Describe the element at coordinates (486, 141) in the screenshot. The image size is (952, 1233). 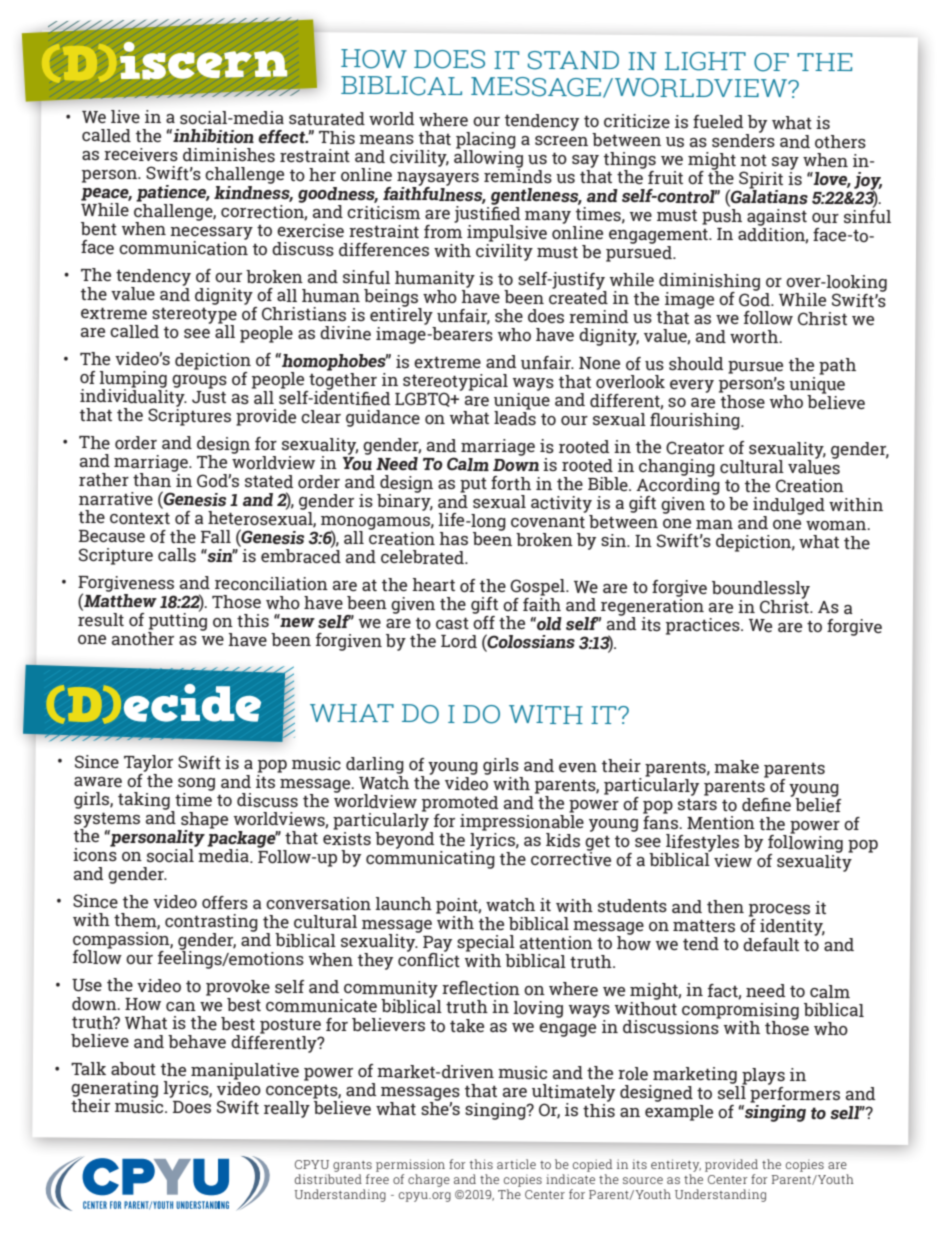
I see `placing` at that location.
